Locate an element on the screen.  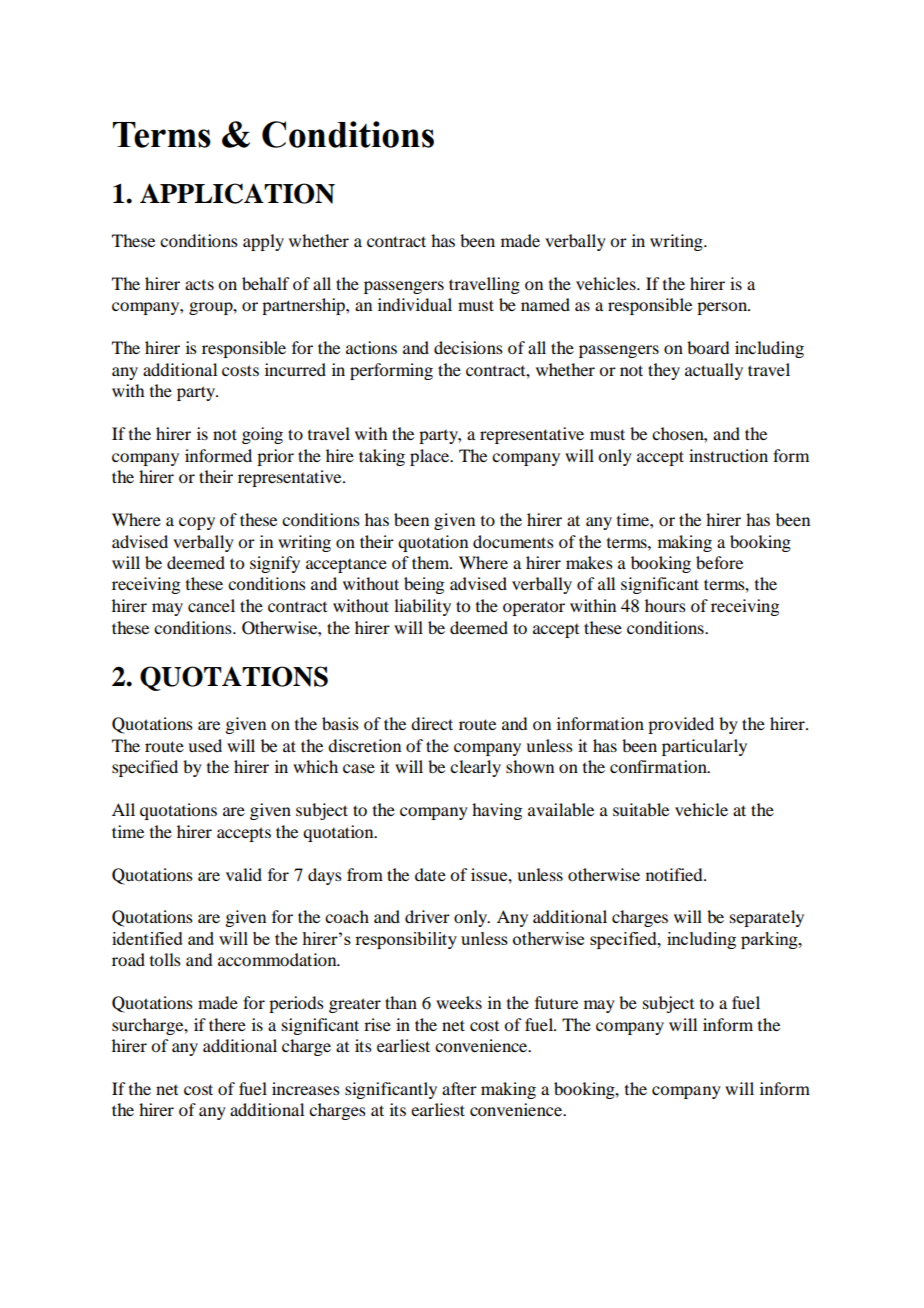
there is located at coordinates (227, 1024).
